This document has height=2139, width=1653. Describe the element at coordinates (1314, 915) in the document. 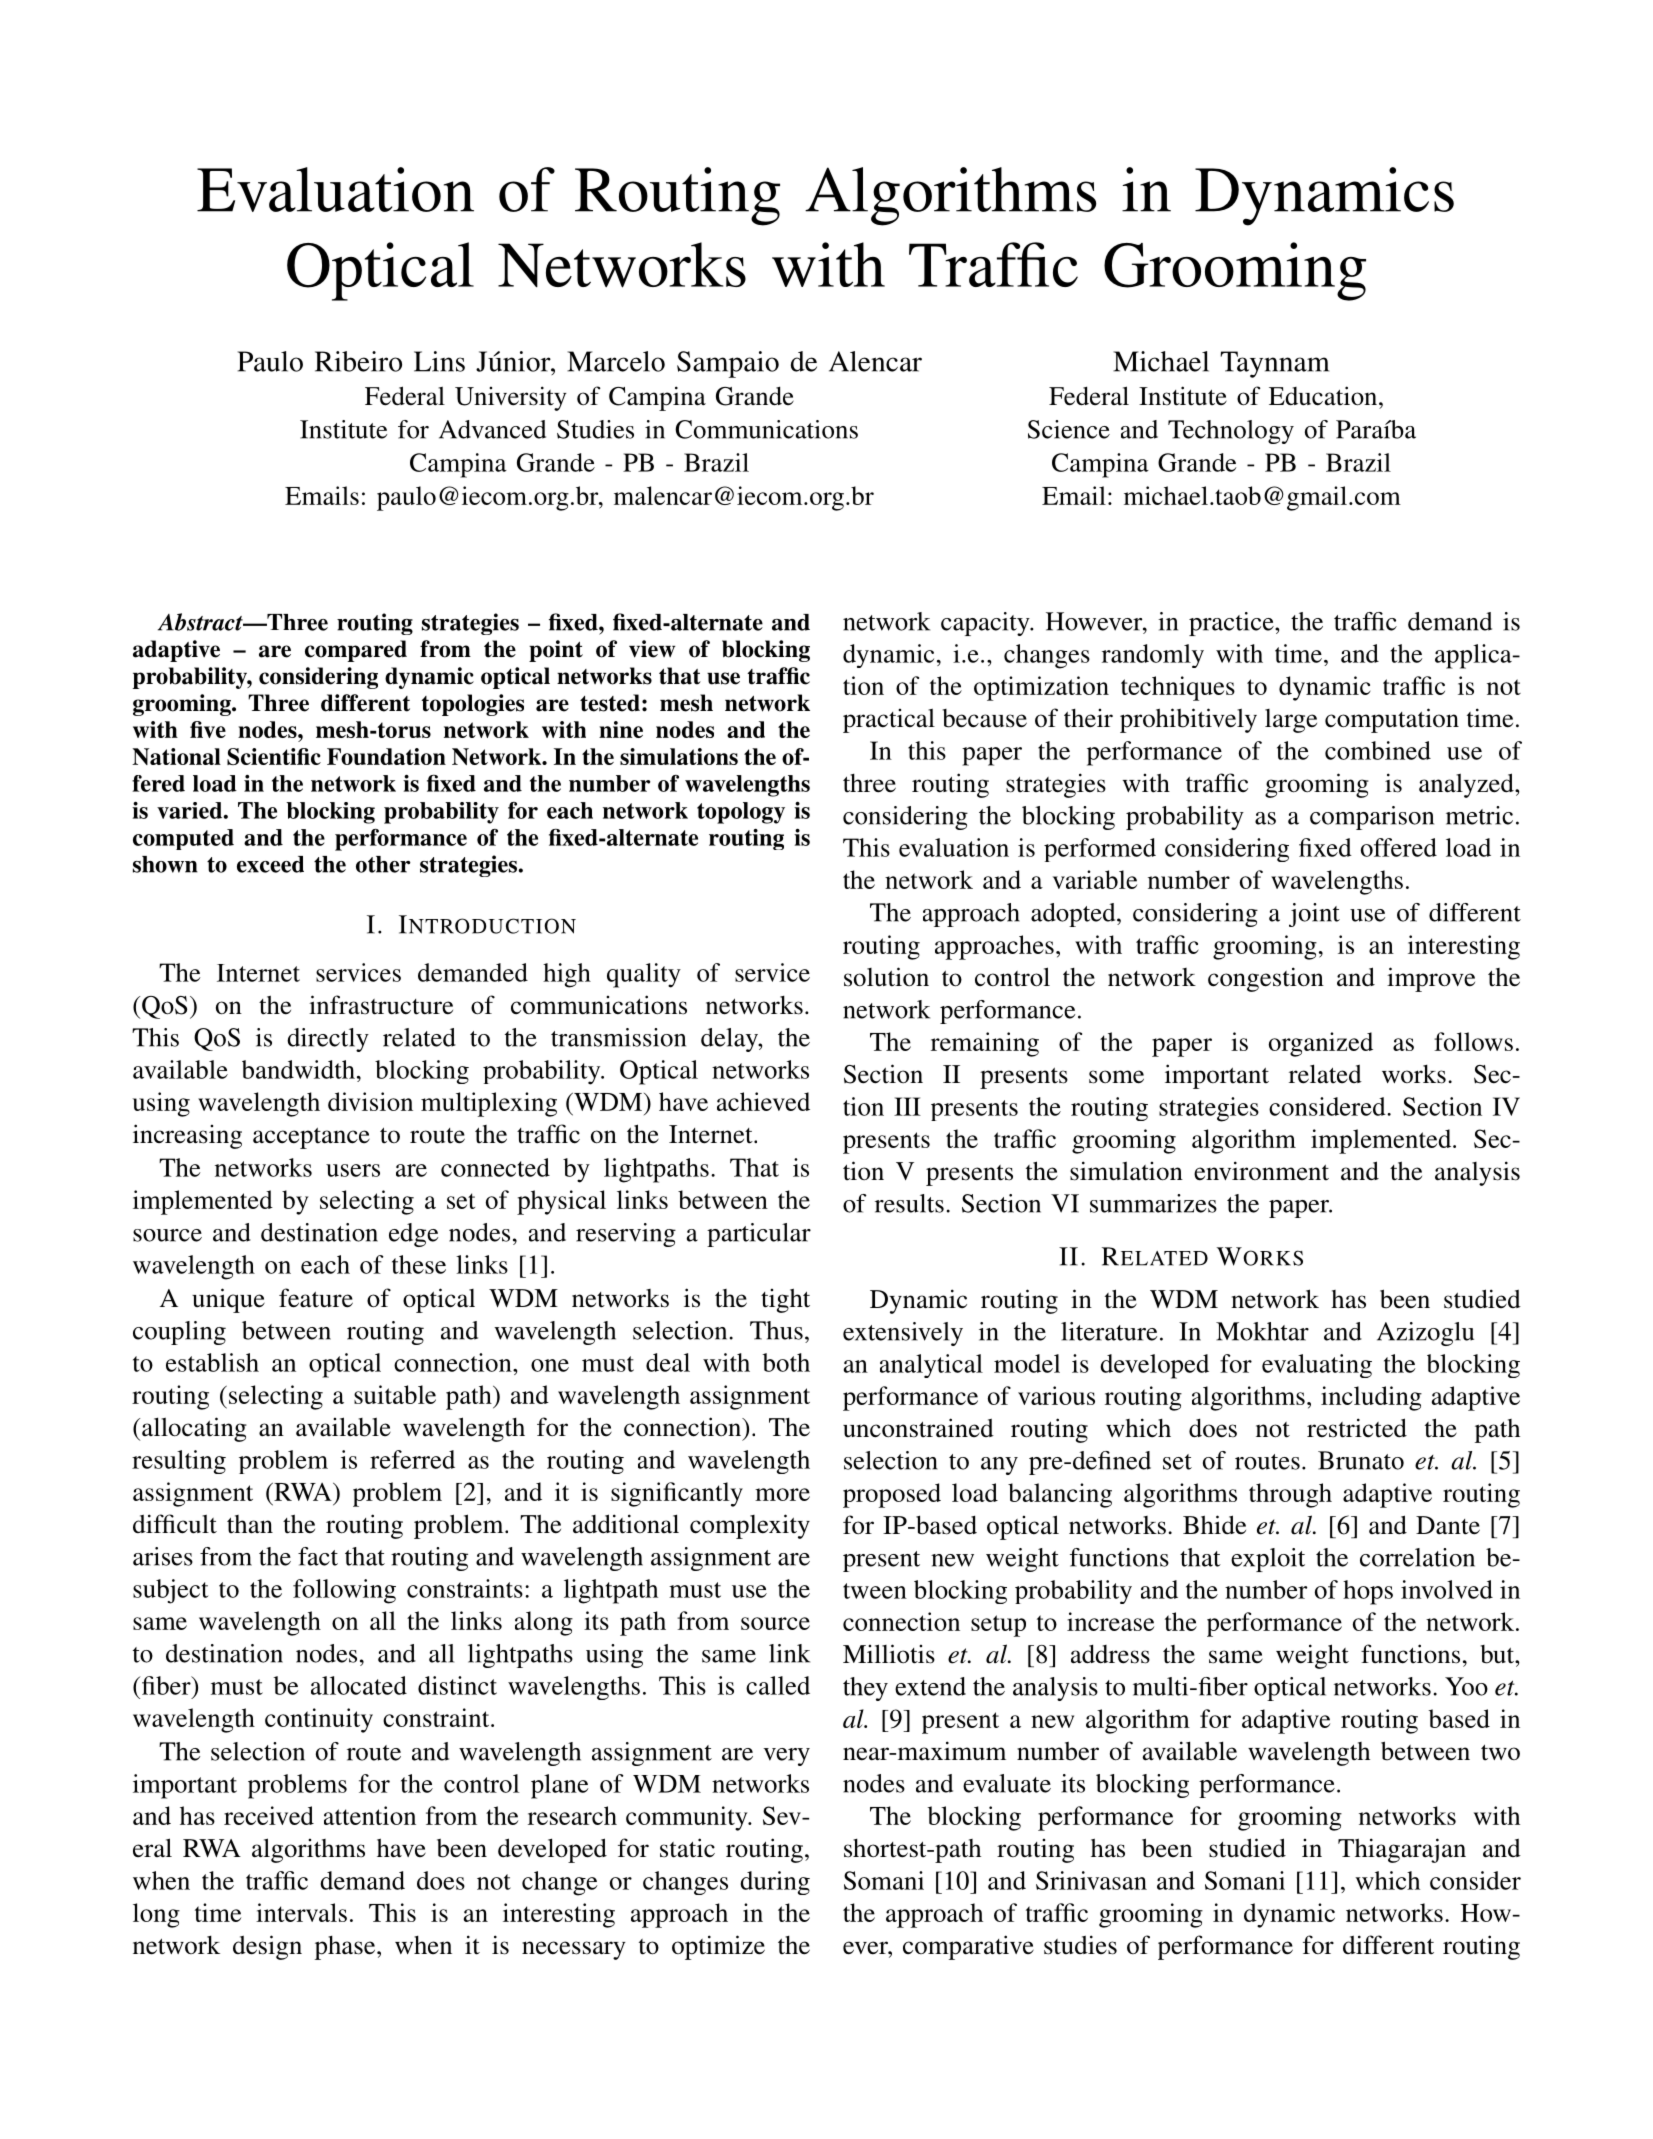

I see `joint` at that location.
